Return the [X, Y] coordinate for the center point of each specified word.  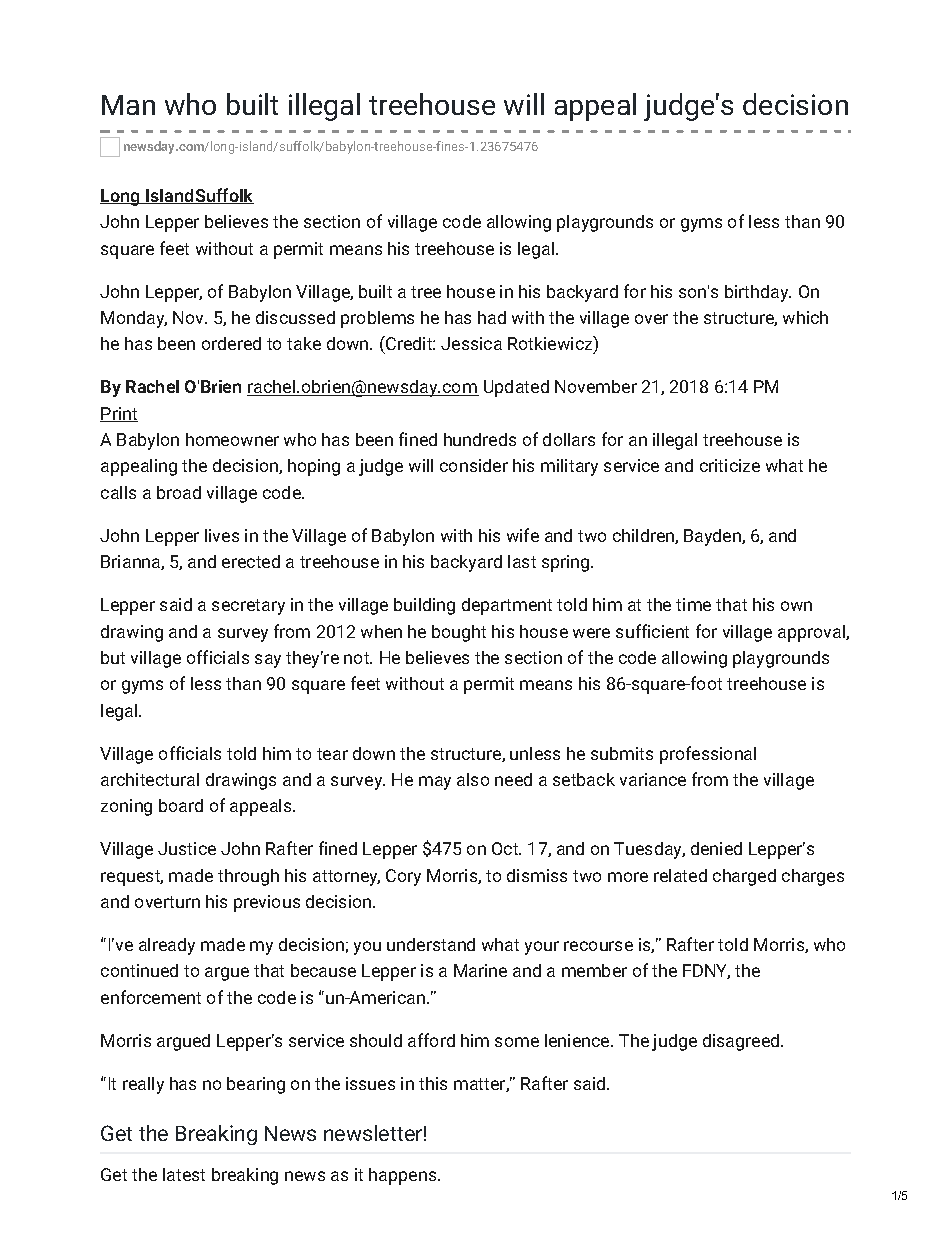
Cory [403, 877]
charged [744, 877]
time [693, 604]
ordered [231, 343]
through [248, 877]
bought [459, 633]
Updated [516, 388]
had [492, 317]
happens [402, 1176]
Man [128, 105]
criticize [730, 465]
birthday [758, 293]
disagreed [742, 1042]
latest [184, 1174]
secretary [248, 607]
